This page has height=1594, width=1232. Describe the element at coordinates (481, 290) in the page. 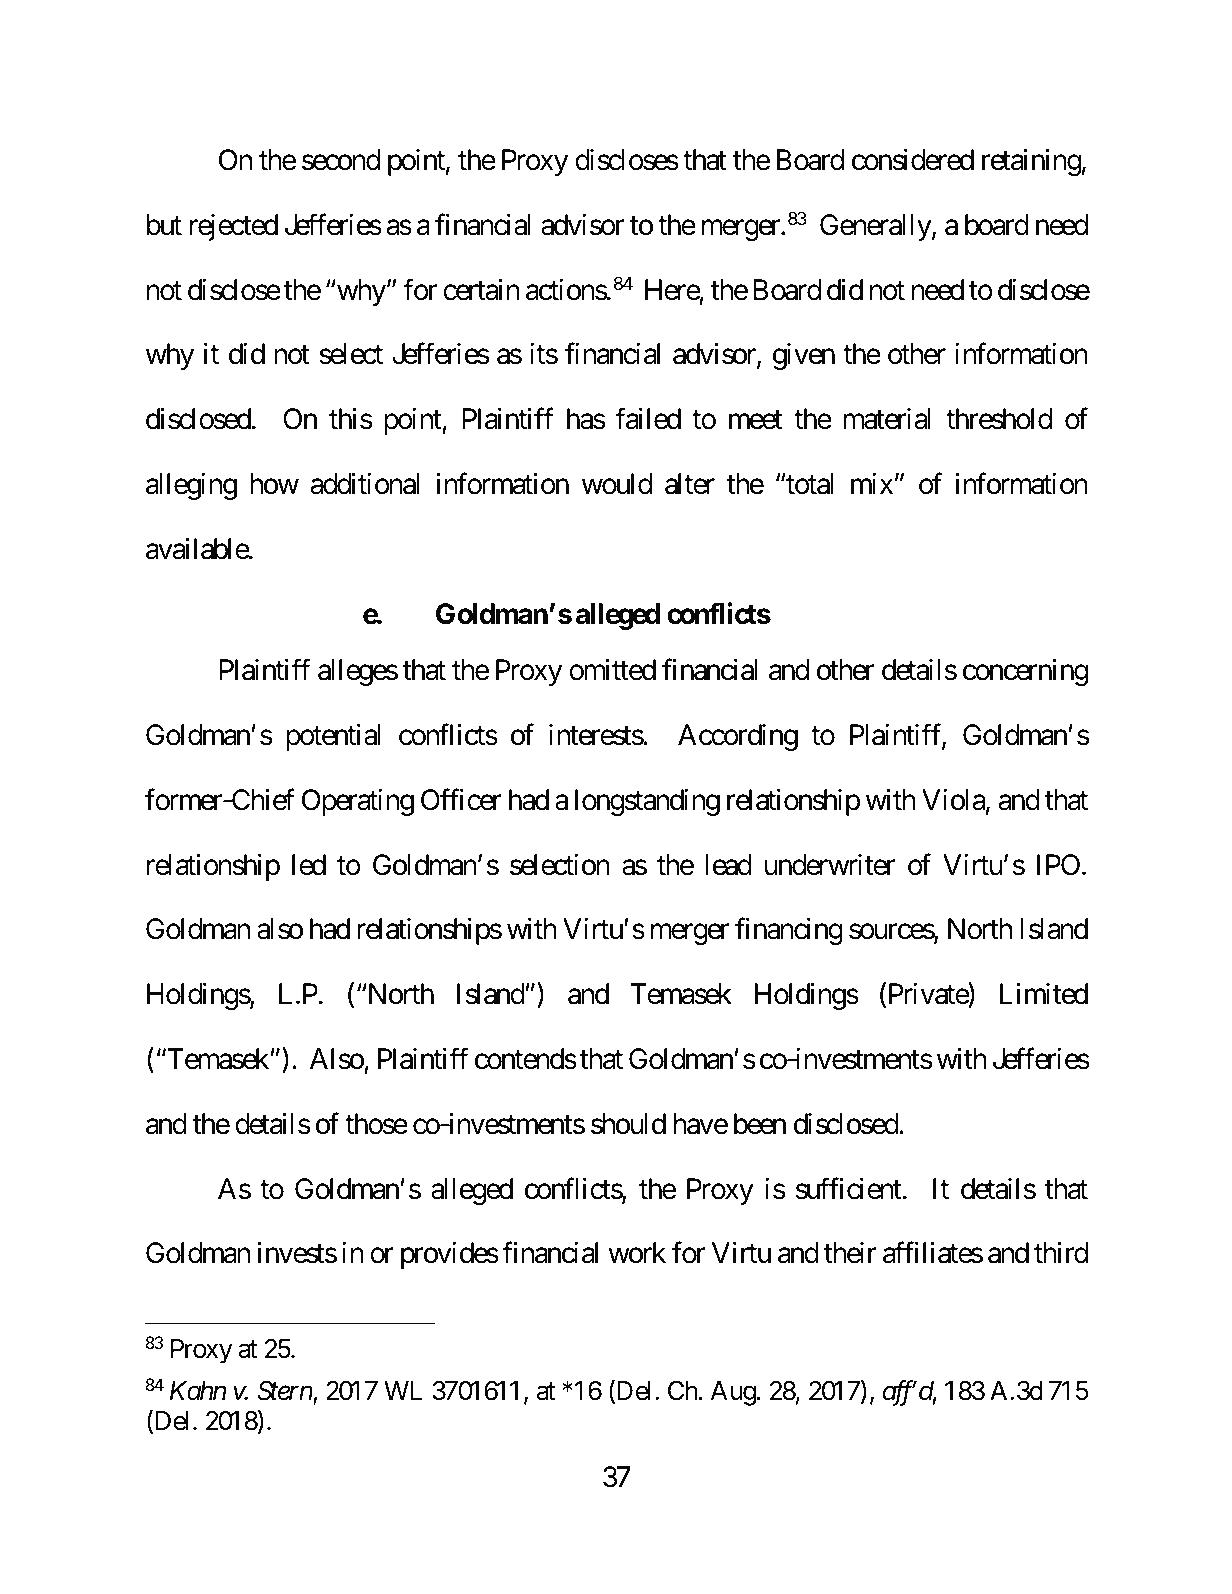

I see `certain` at that location.
